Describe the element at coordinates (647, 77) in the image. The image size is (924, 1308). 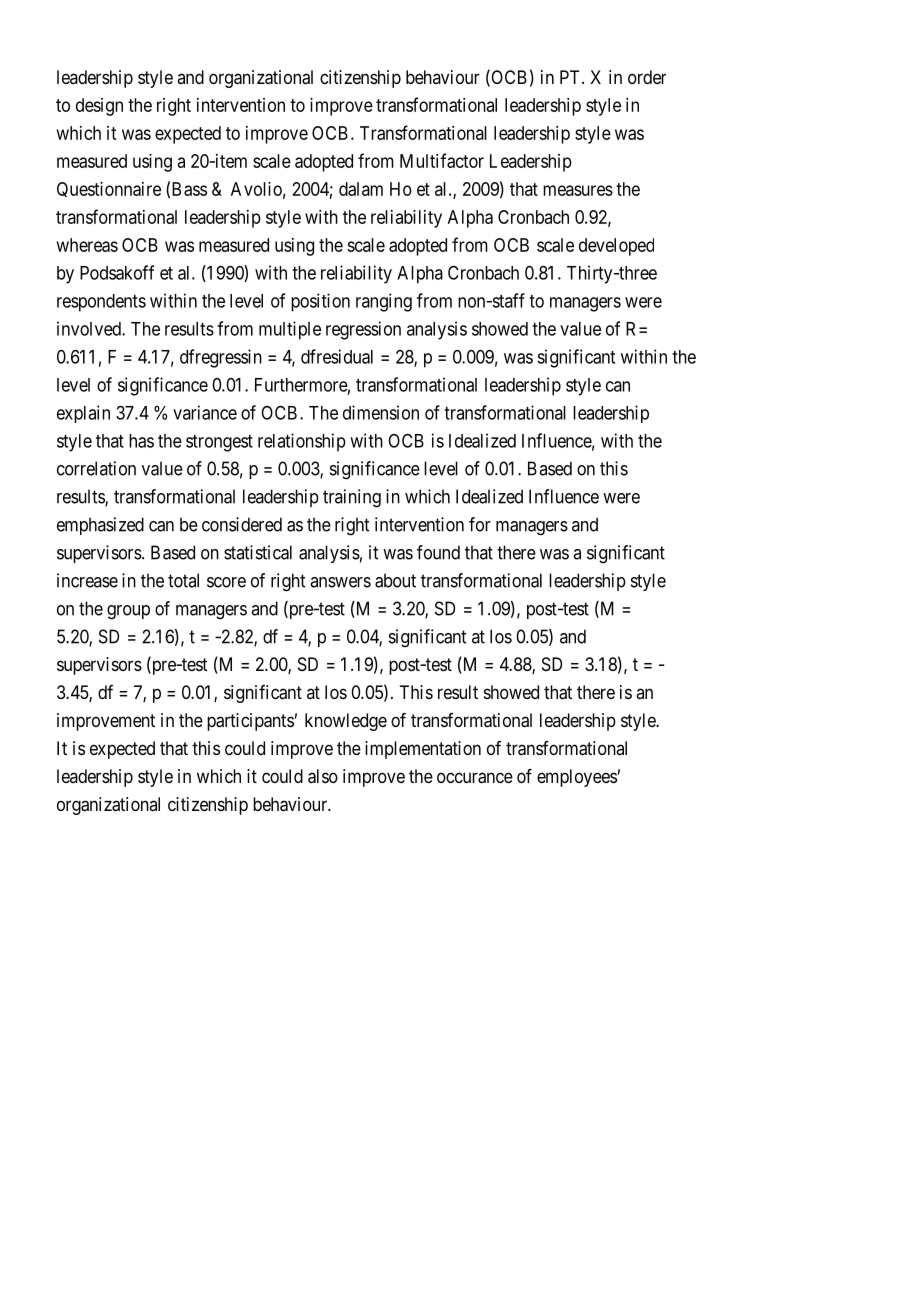
I see `order` at that location.
